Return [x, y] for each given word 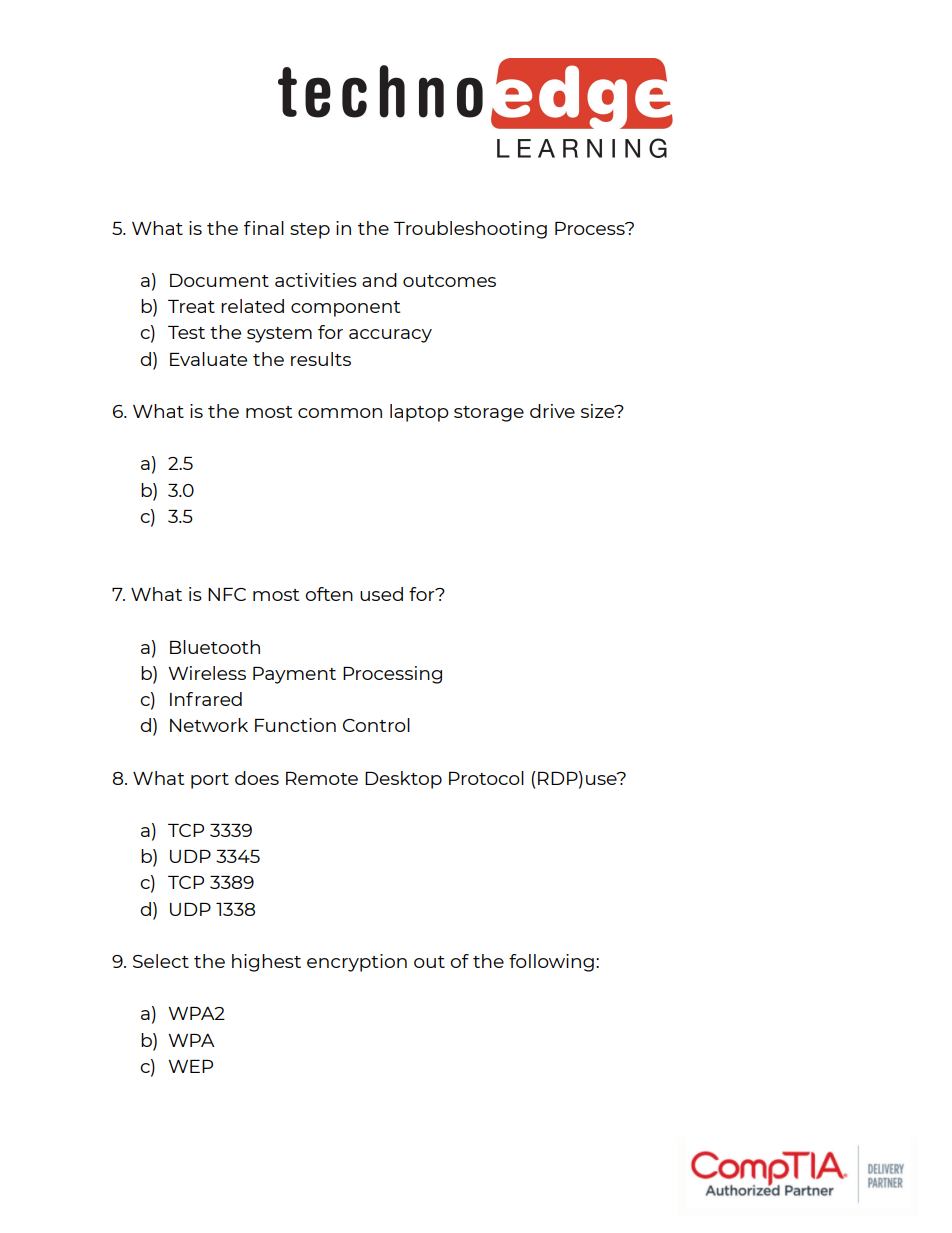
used [381, 594]
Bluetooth [215, 647]
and [379, 280]
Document [219, 280]
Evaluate [208, 359]
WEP [190, 1066]
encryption [357, 963]
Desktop [403, 780]
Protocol [486, 778]
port [210, 781]
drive [552, 411]
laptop [419, 413]
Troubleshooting [470, 230]
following [551, 963]
